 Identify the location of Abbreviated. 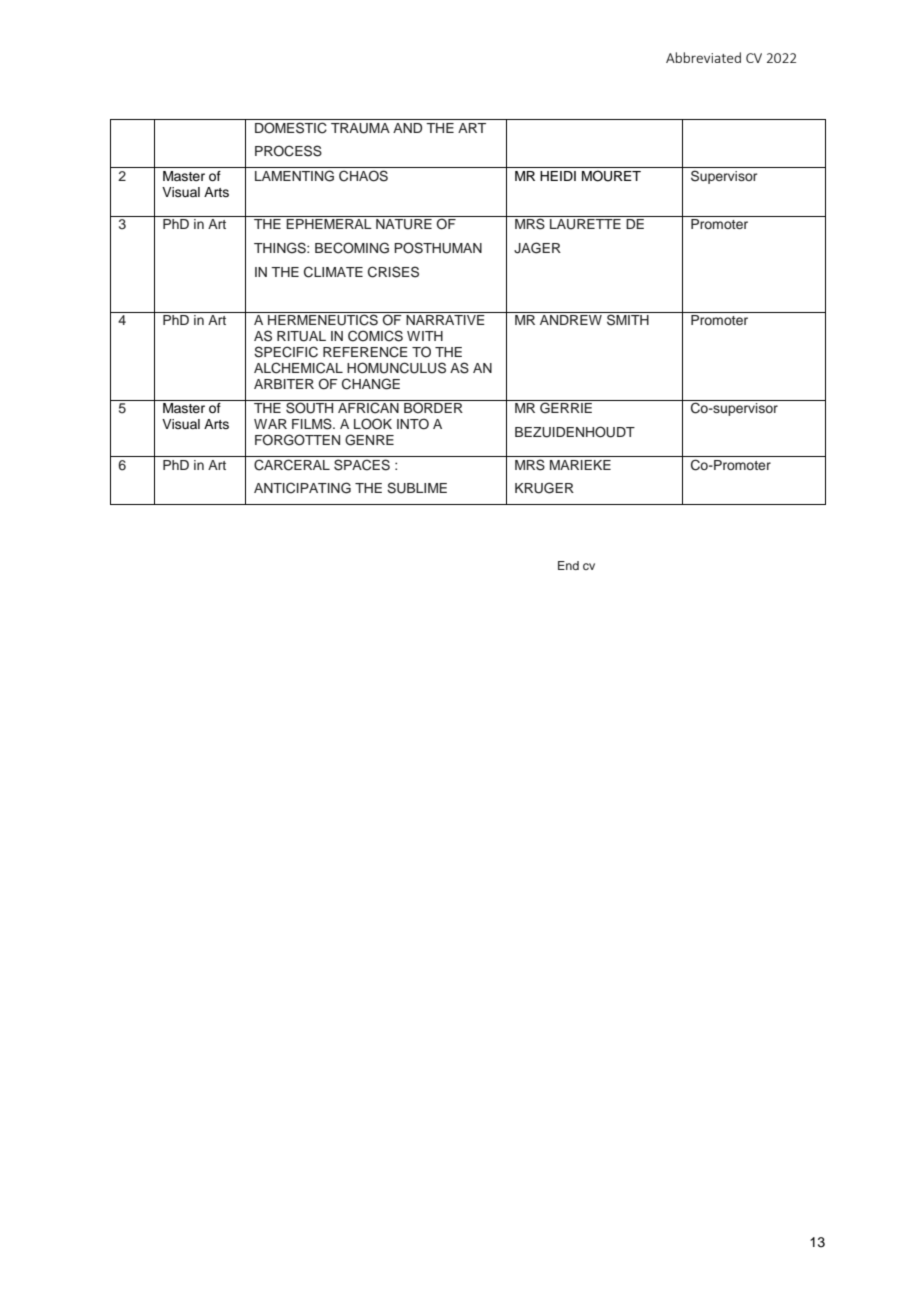
(703, 57).
